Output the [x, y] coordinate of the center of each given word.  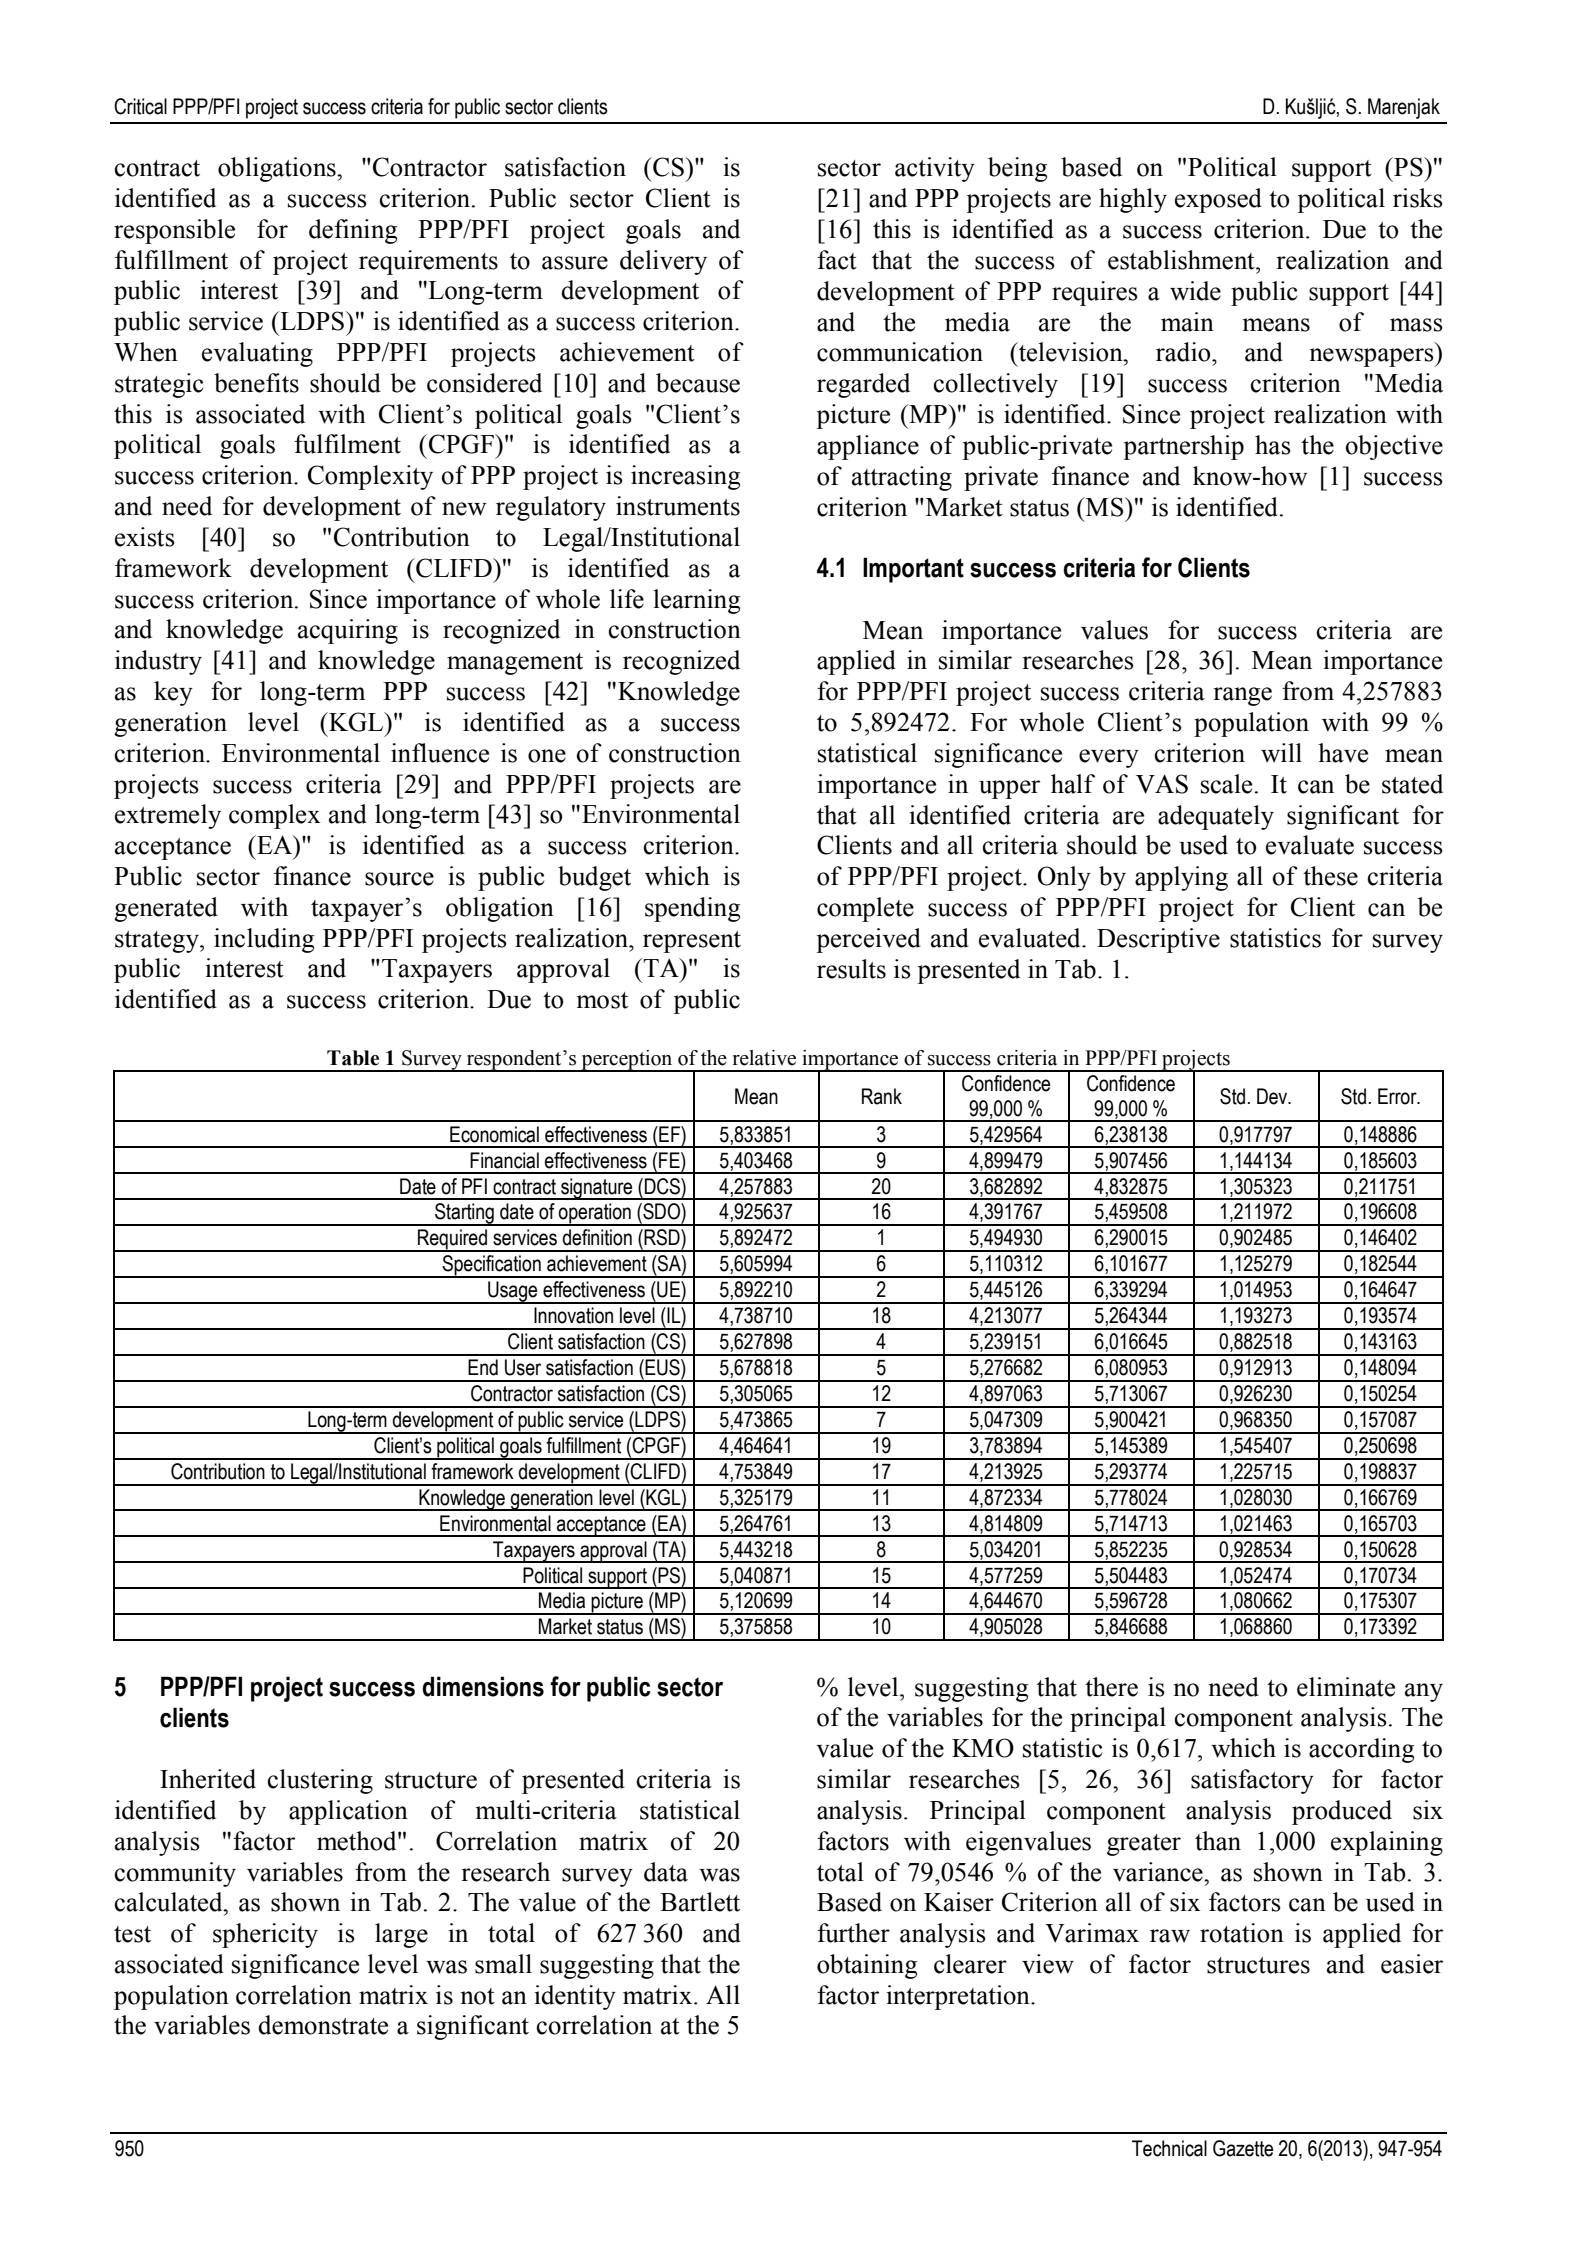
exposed [1218, 200]
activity [935, 169]
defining [353, 231]
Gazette [1243, 2148]
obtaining [867, 1966]
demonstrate [323, 2025]
